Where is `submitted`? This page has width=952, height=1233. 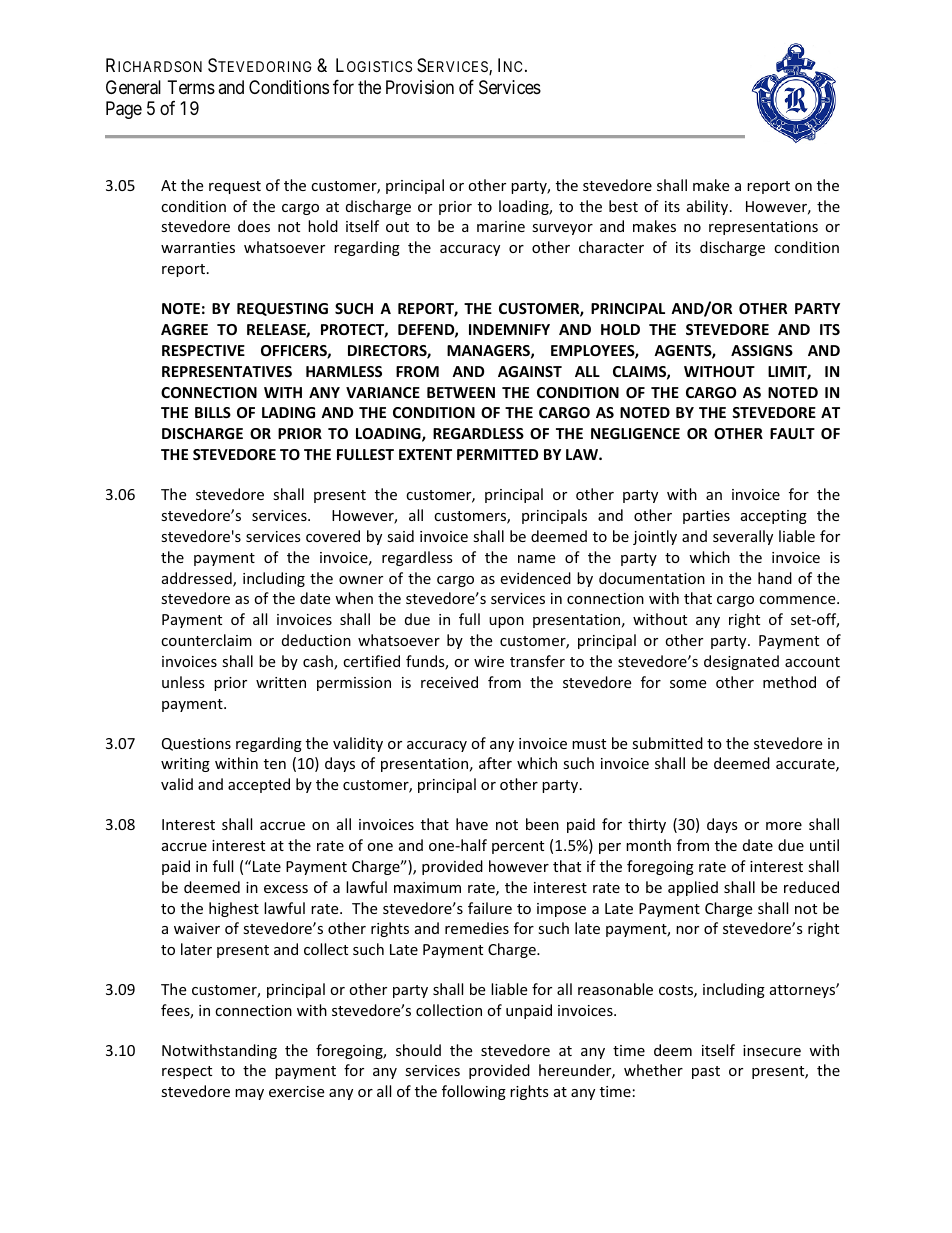
submitted is located at coordinates (667, 743).
